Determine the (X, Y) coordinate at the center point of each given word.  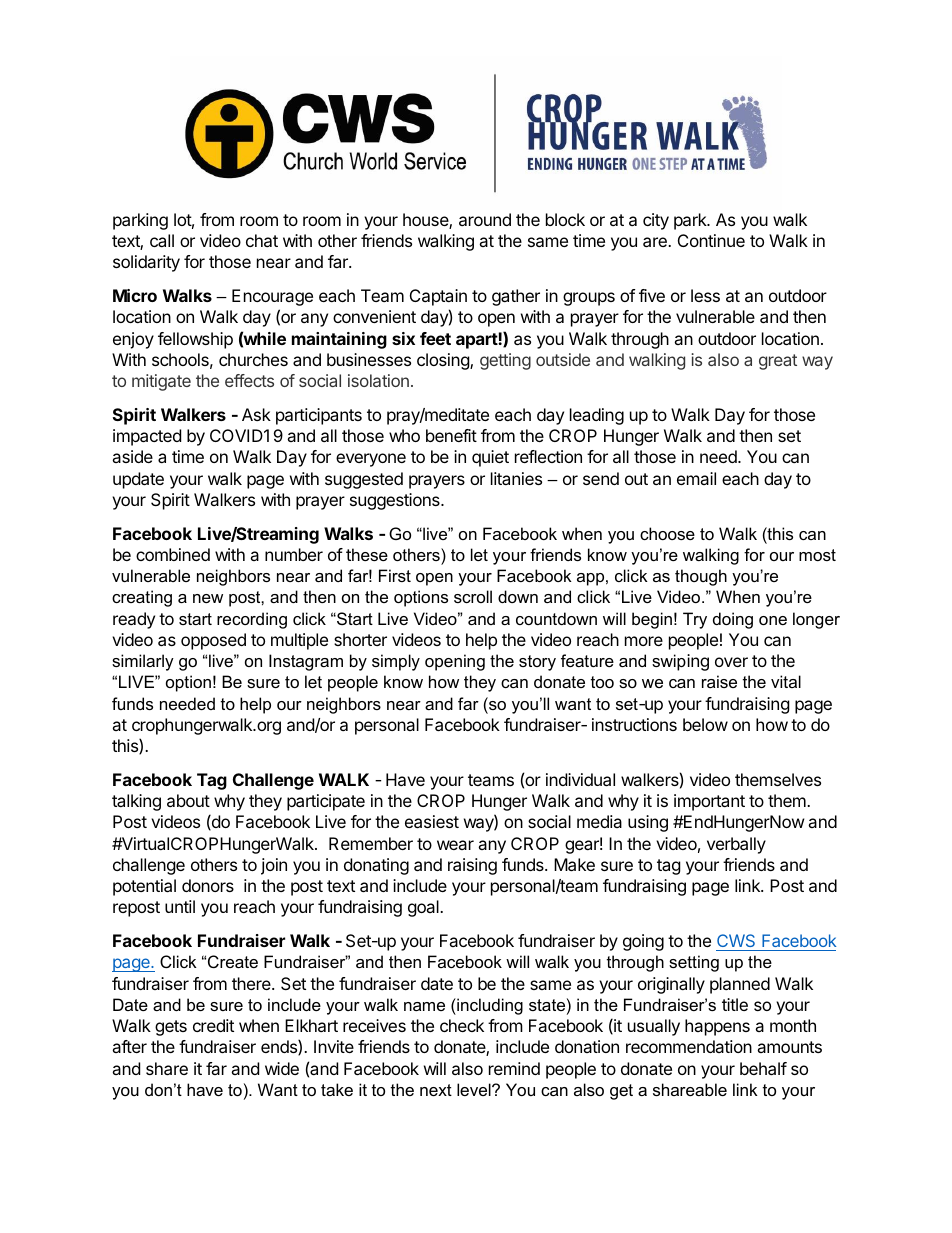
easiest (432, 821)
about (188, 800)
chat (262, 240)
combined (173, 554)
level (475, 1089)
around (485, 219)
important (709, 802)
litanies (516, 478)
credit (213, 1025)
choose (667, 533)
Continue (711, 240)
